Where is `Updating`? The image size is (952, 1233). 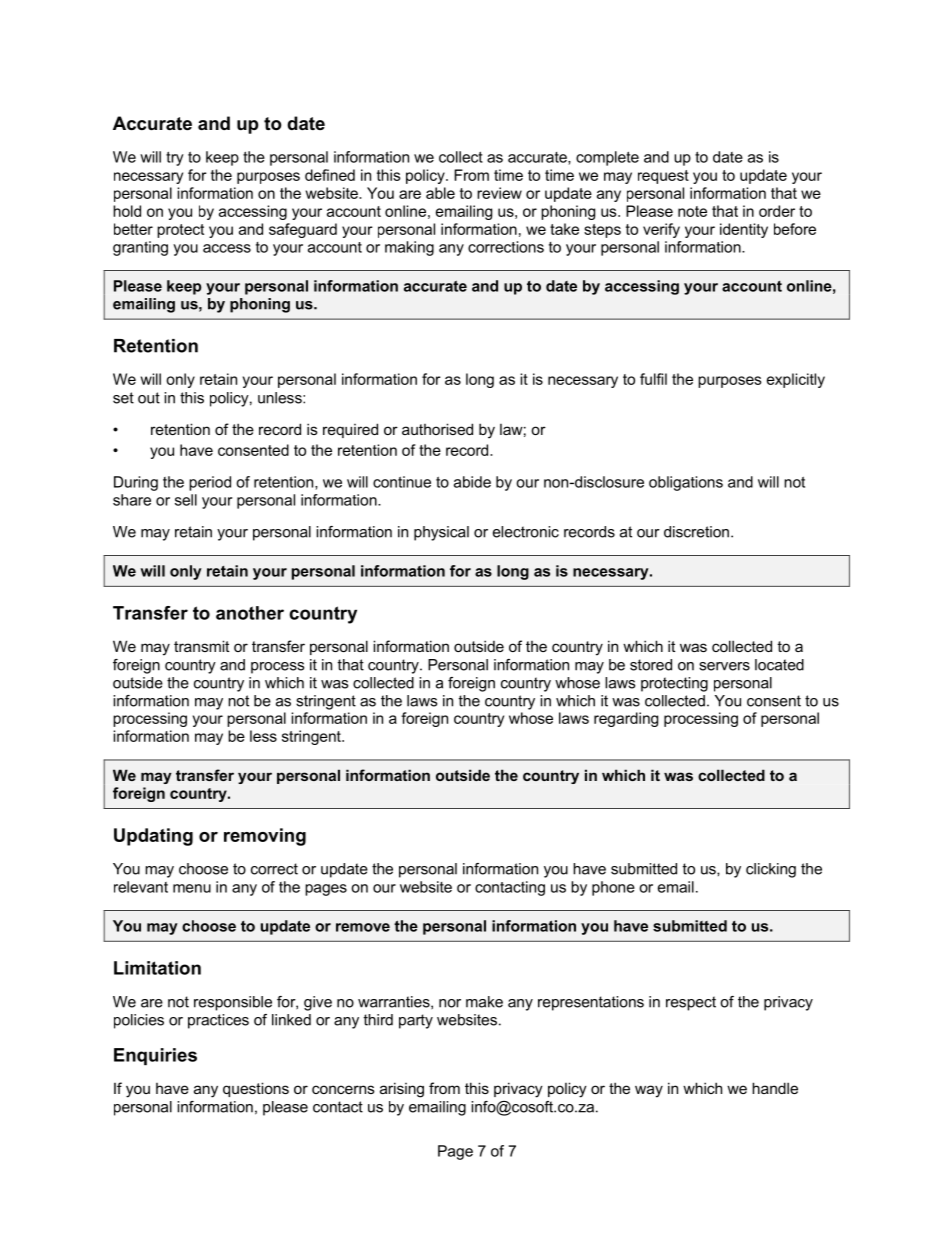 Updating is located at coordinates (153, 837).
